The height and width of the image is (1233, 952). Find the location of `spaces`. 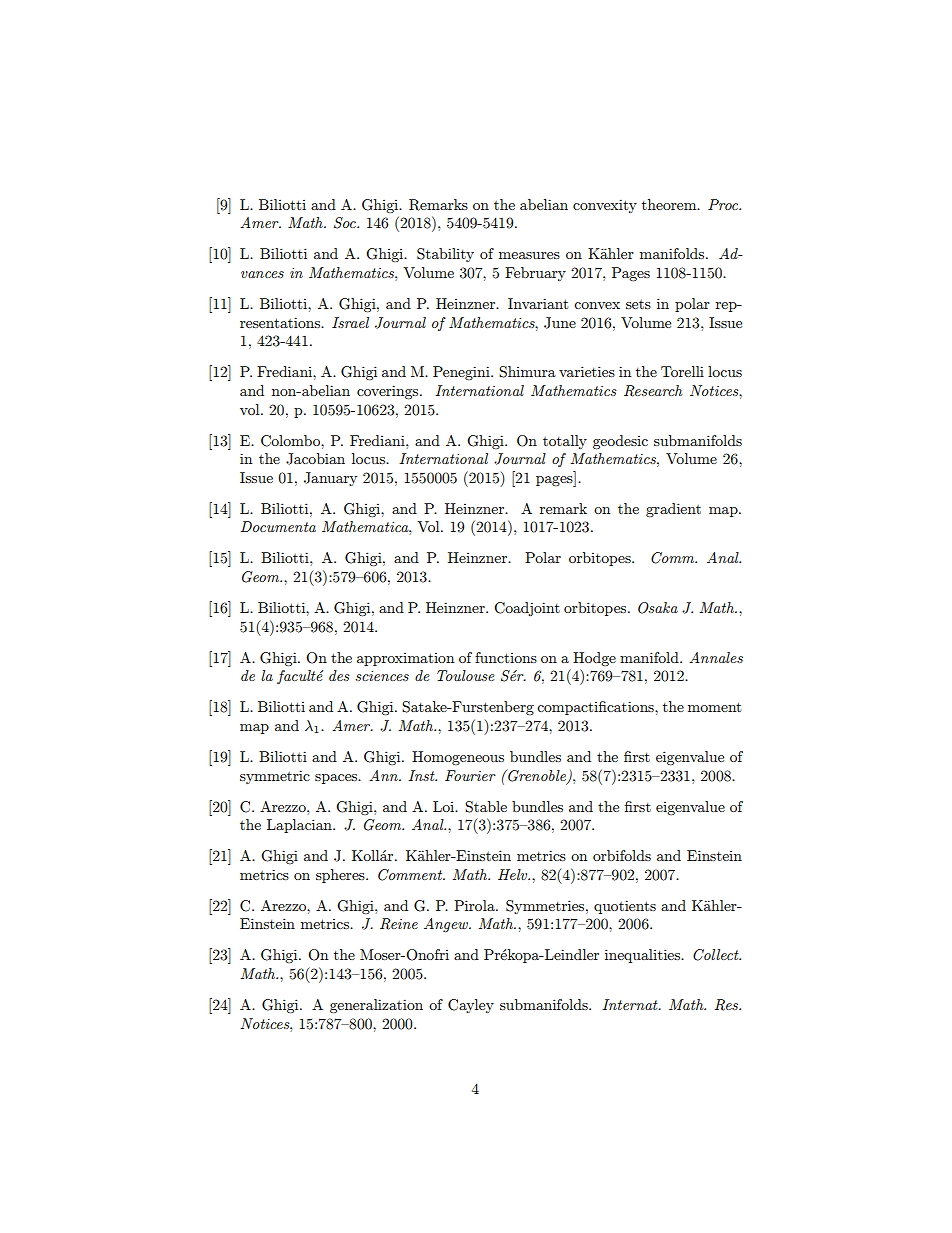

spaces is located at coordinates (337, 779).
